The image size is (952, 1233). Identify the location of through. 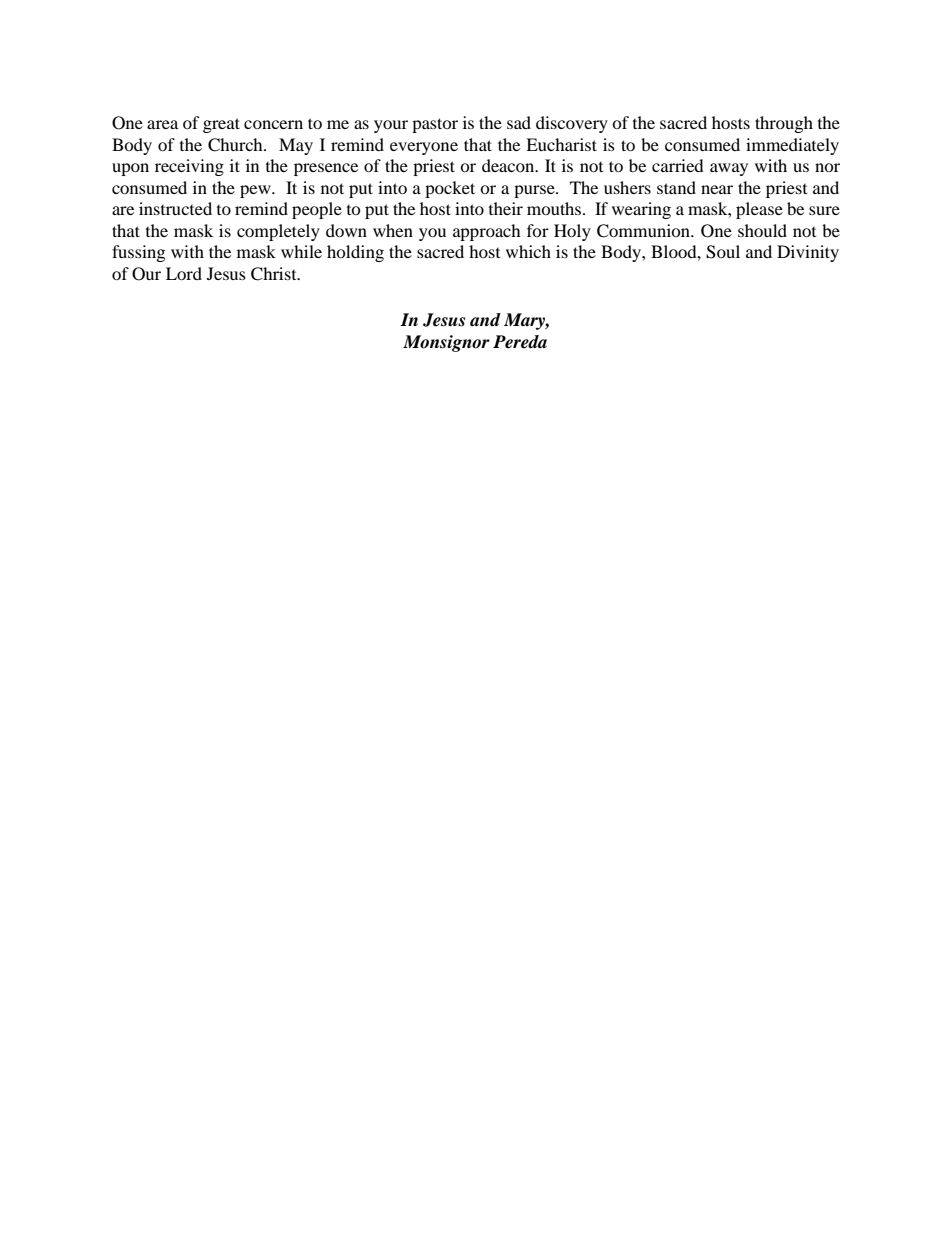
(784, 124).
